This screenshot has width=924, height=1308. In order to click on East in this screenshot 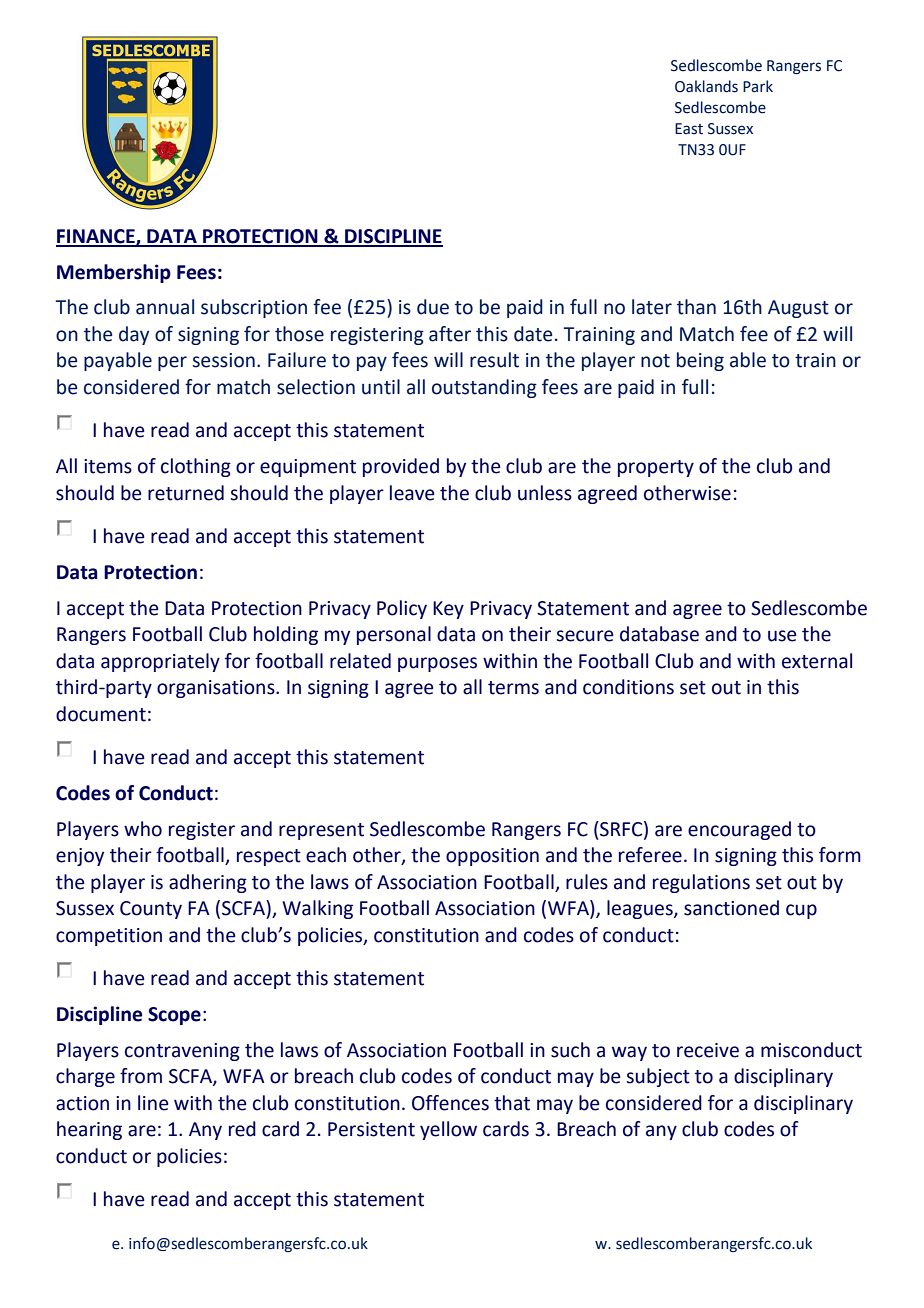, I will do `click(689, 129)`.
